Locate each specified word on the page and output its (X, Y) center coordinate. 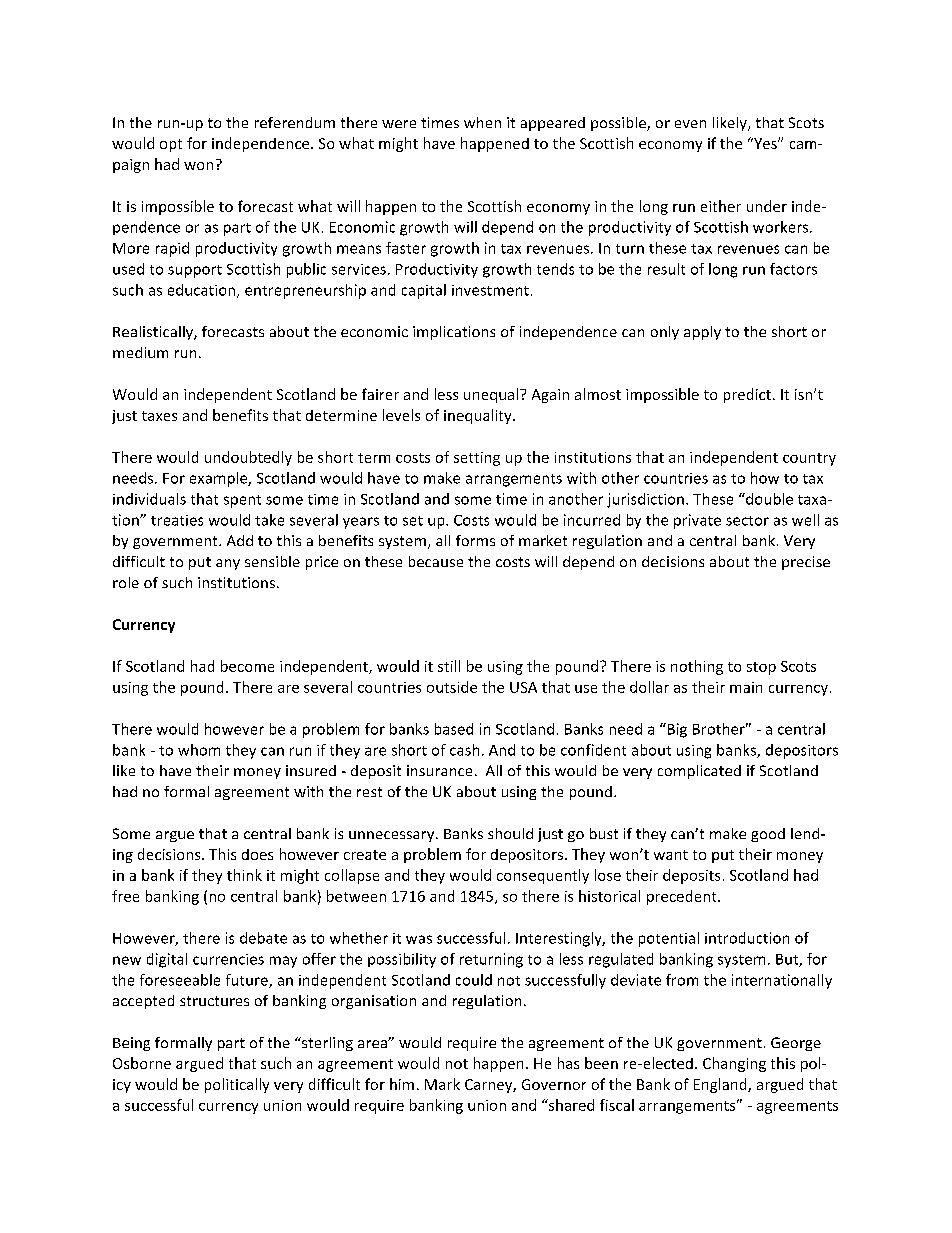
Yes (765, 143)
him (402, 1084)
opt (171, 145)
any (228, 564)
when (482, 122)
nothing (697, 667)
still (449, 666)
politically (237, 1085)
